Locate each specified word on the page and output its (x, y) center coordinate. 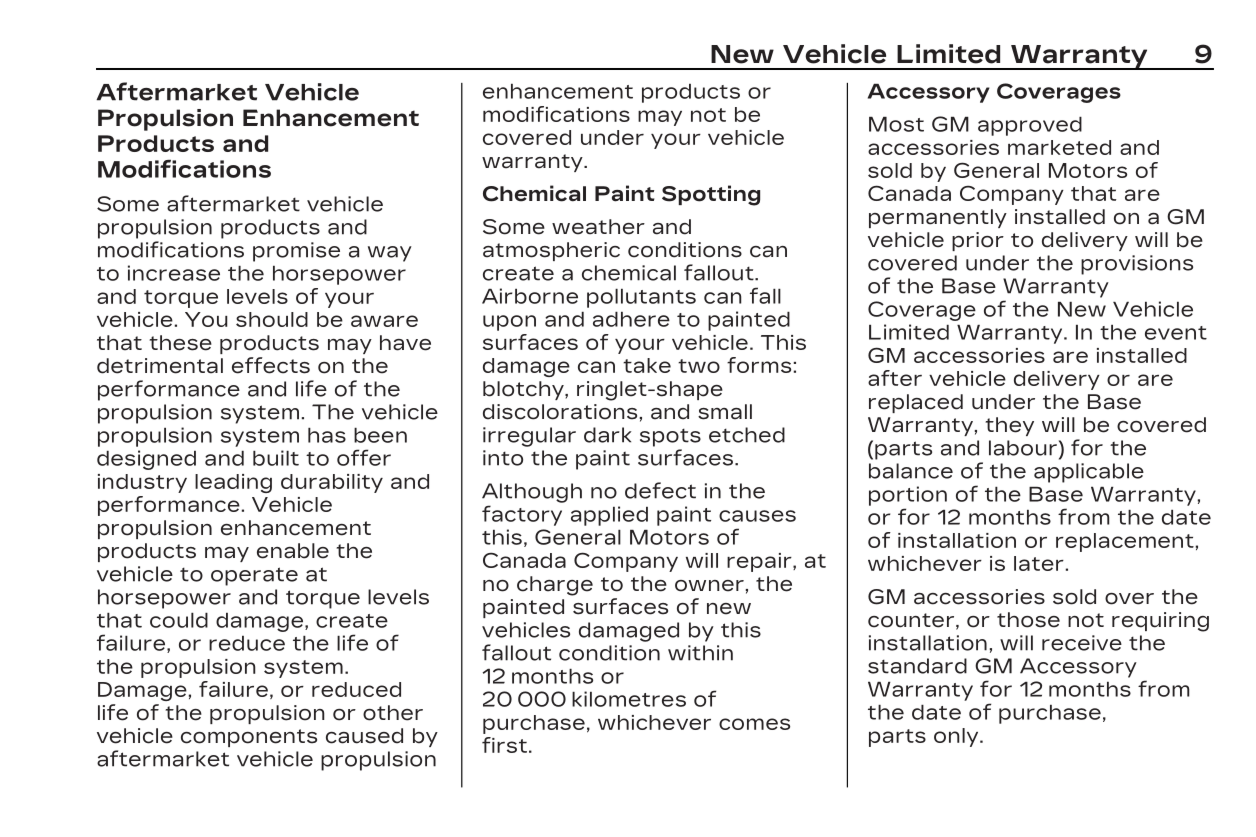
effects (271, 365)
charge (555, 586)
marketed (1059, 147)
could (179, 620)
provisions (1137, 265)
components (249, 738)
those (1028, 620)
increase (174, 273)
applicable (1089, 473)
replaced (916, 403)
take (647, 365)
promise (296, 252)
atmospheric (551, 251)
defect (660, 490)
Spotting (711, 195)
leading (233, 483)
